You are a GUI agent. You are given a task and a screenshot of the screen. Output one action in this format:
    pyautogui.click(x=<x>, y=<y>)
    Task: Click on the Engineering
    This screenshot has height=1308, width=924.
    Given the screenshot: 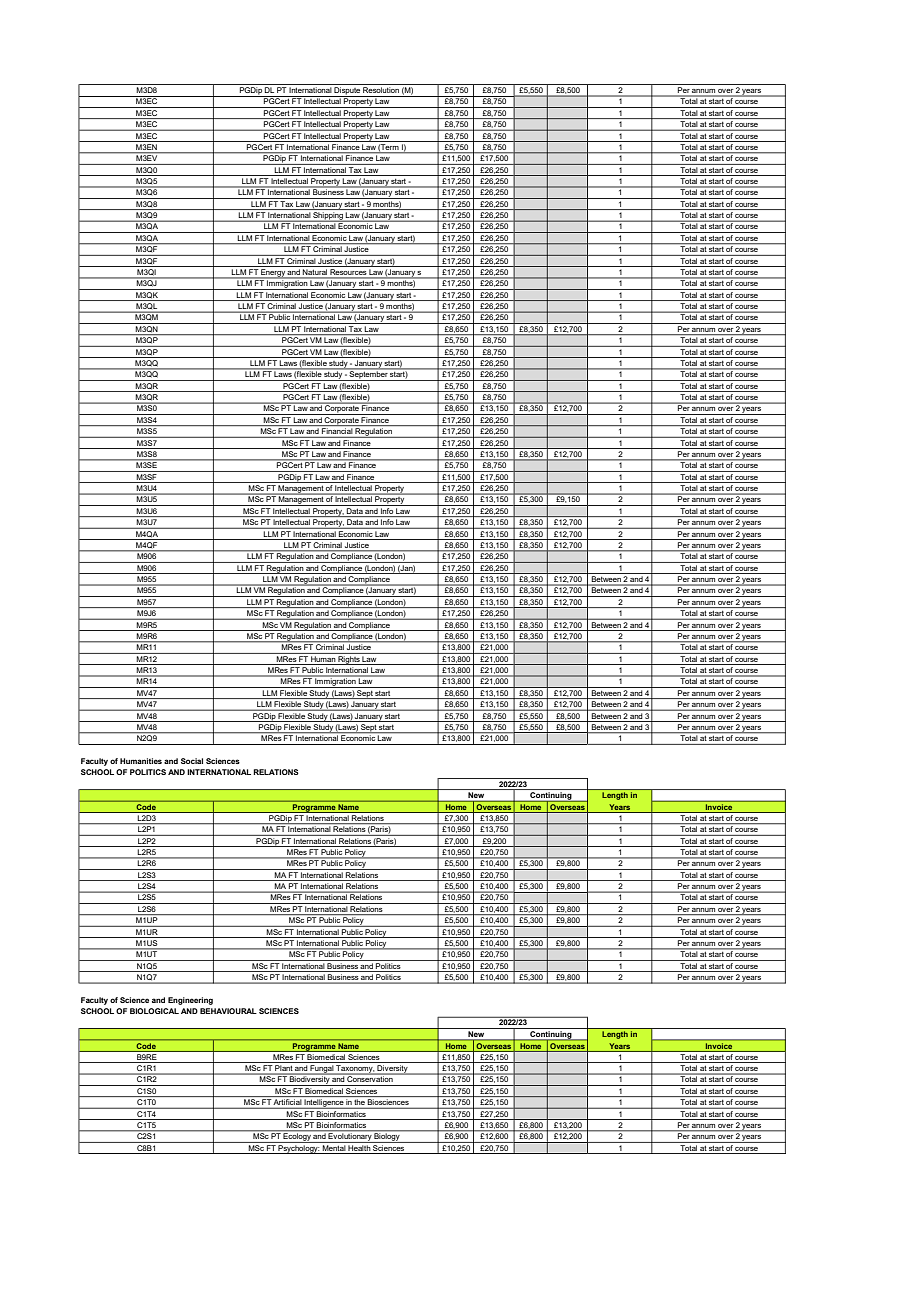 What is the action you would take?
    pyautogui.click(x=190, y=1001)
